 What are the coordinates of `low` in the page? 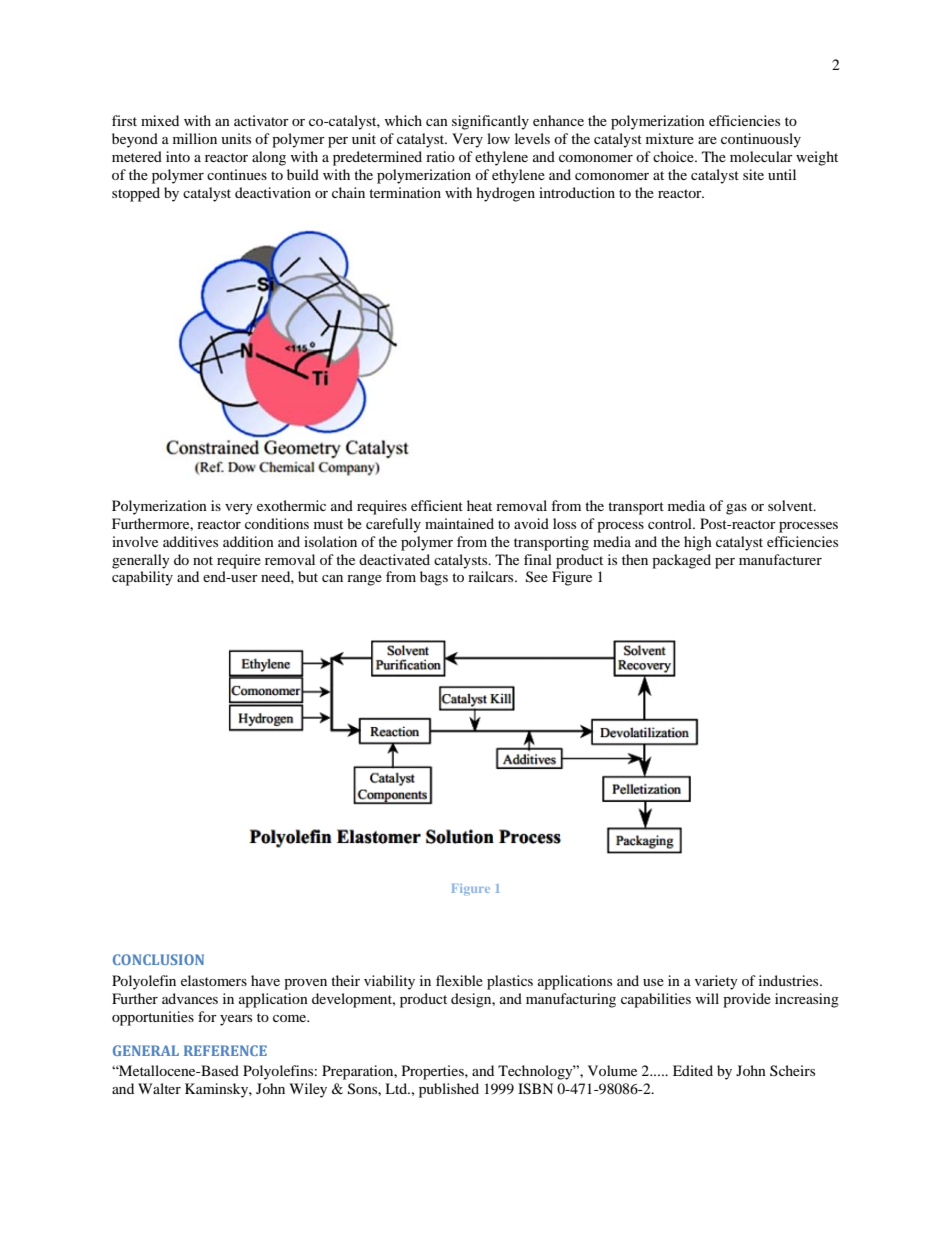 It's located at (498, 138).
